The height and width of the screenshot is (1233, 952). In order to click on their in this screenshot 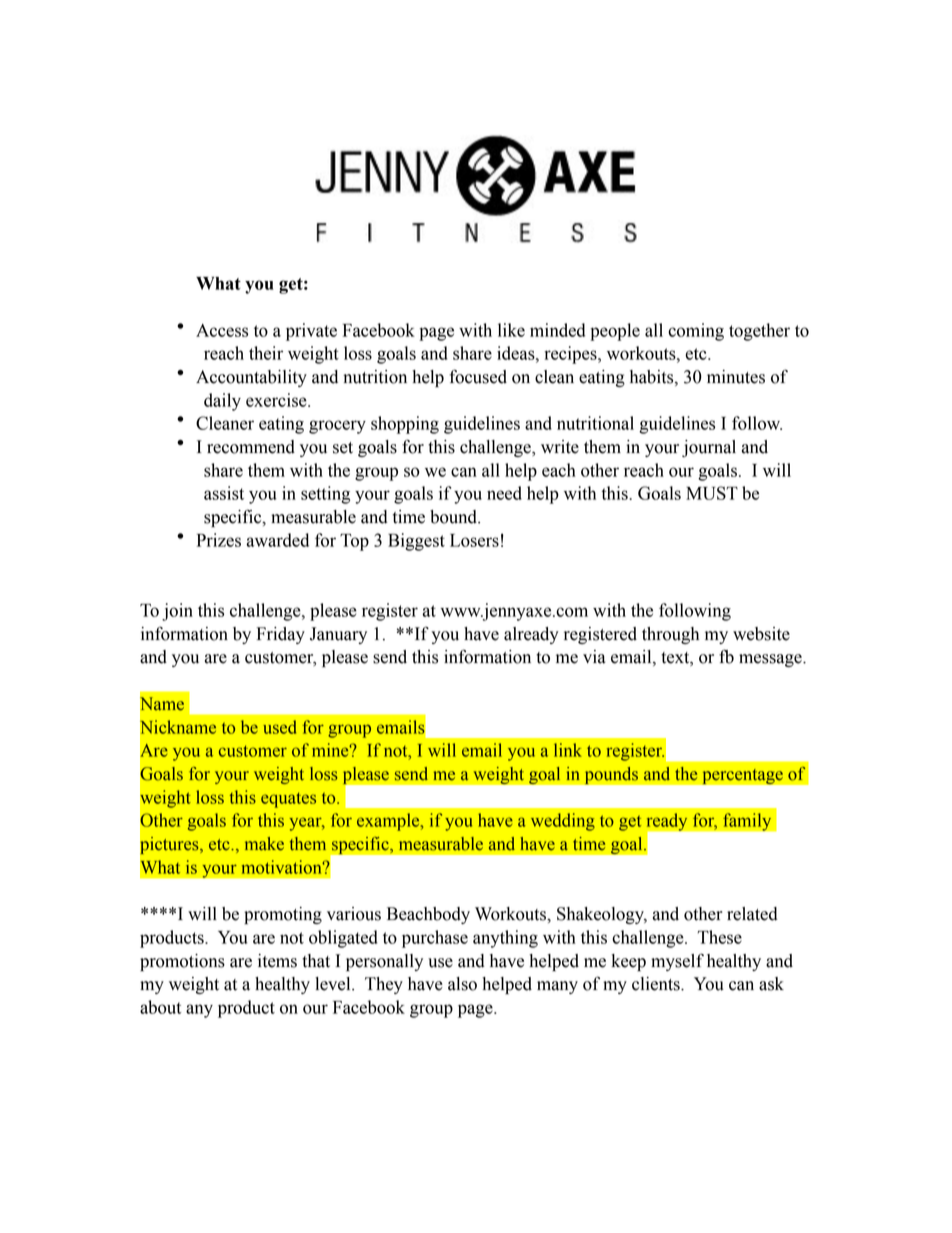, I will do `click(266, 353)`.
